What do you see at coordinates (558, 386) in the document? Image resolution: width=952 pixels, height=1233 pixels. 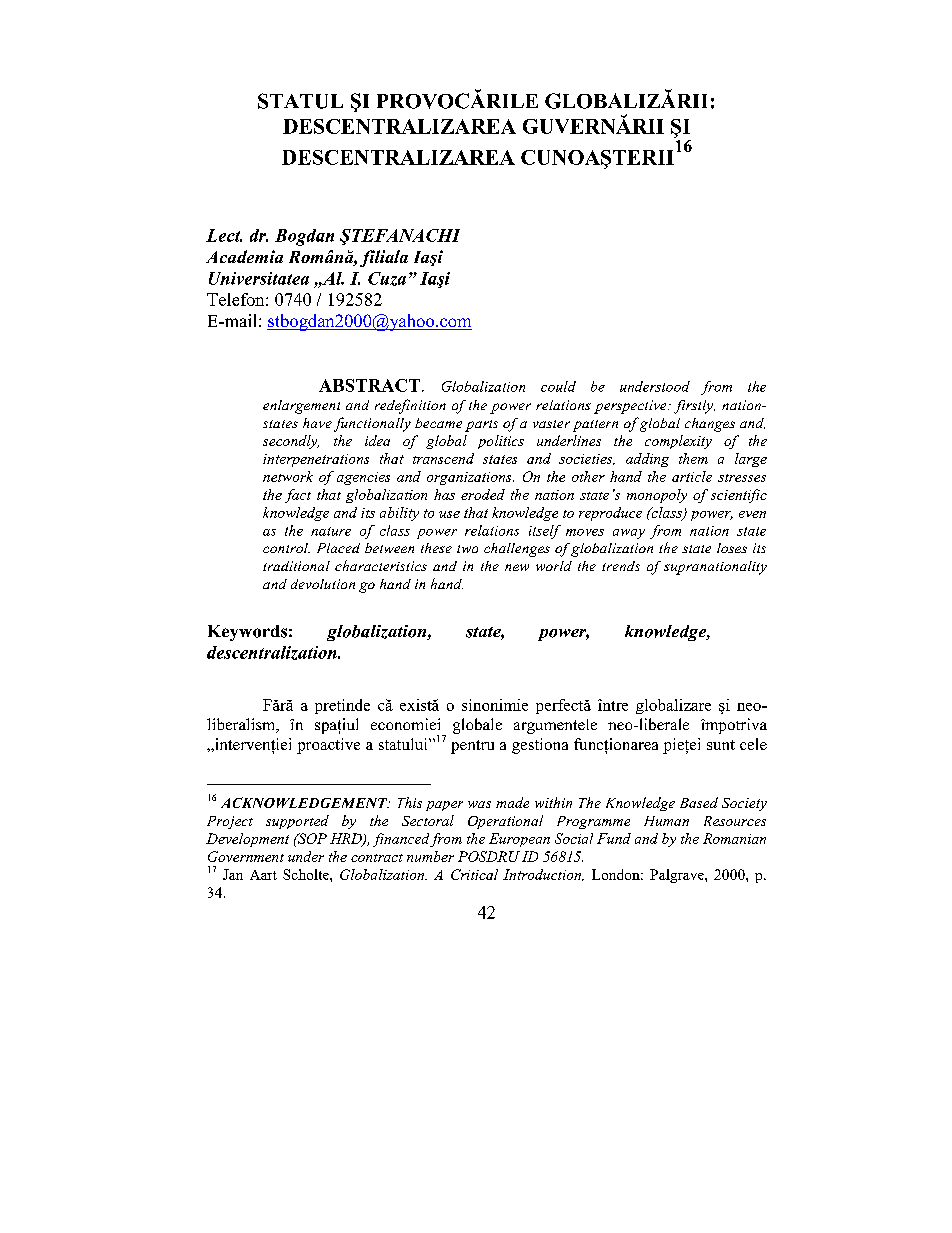 I see `could` at bounding box center [558, 386].
